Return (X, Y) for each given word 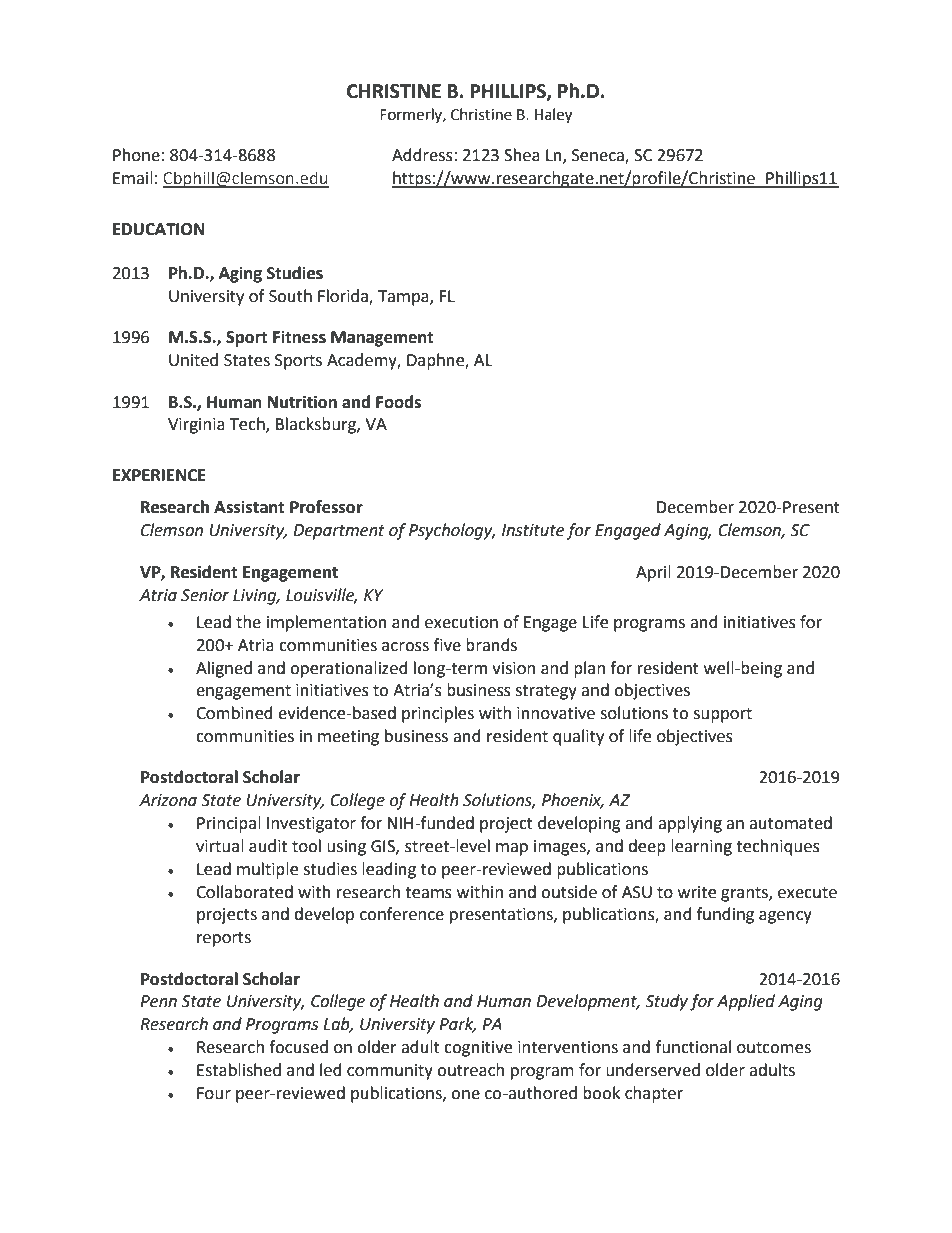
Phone (136, 155)
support (723, 715)
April (653, 573)
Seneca (599, 156)
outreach (470, 1070)
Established (239, 1070)
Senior (205, 595)
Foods (398, 402)
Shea (522, 155)
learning (701, 847)
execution (461, 622)
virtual (220, 846)
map (512, 849)
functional (693, 1047)
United (193, 360)
